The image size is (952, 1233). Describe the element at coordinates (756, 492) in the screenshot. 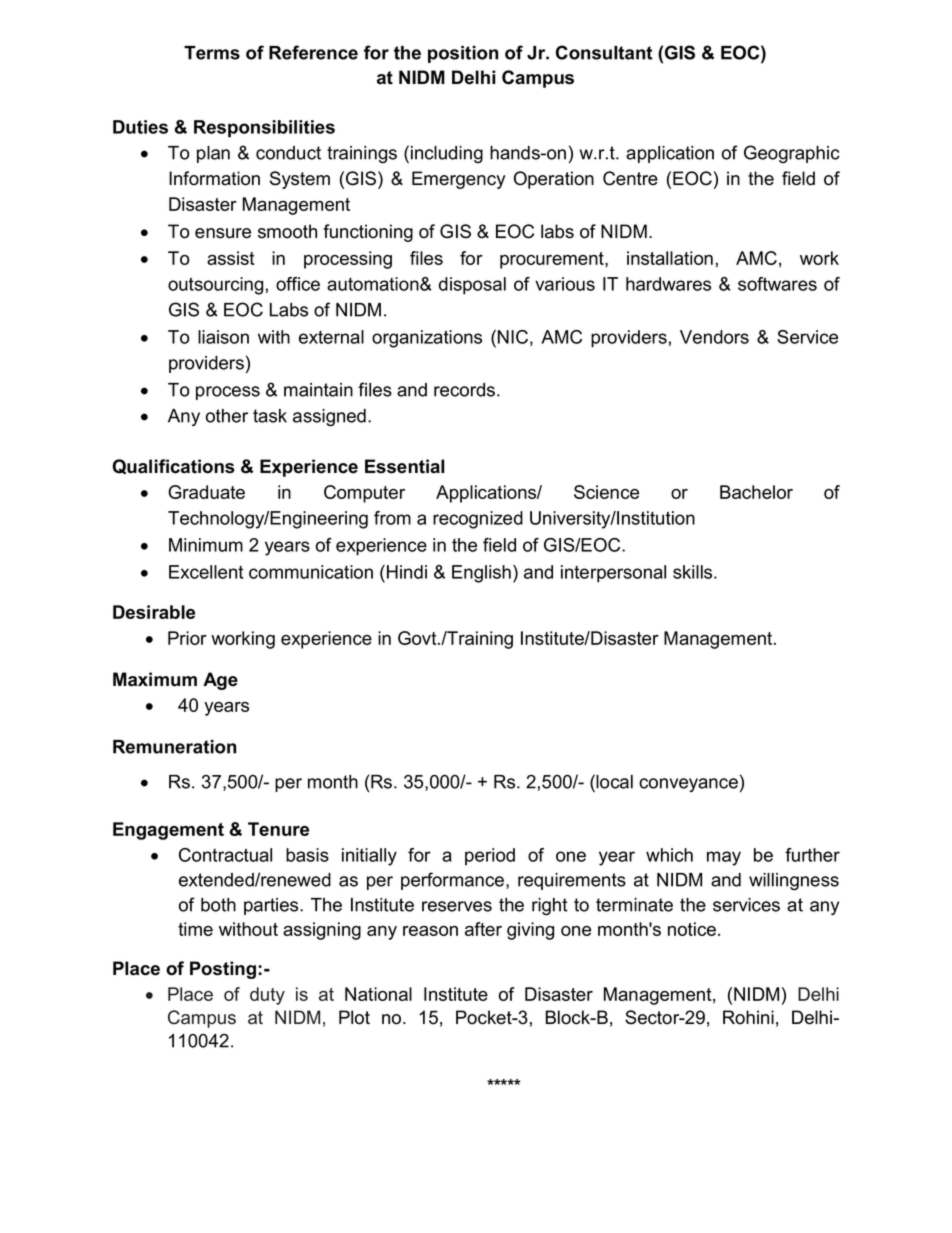

I see `Bachelor` at that location.
